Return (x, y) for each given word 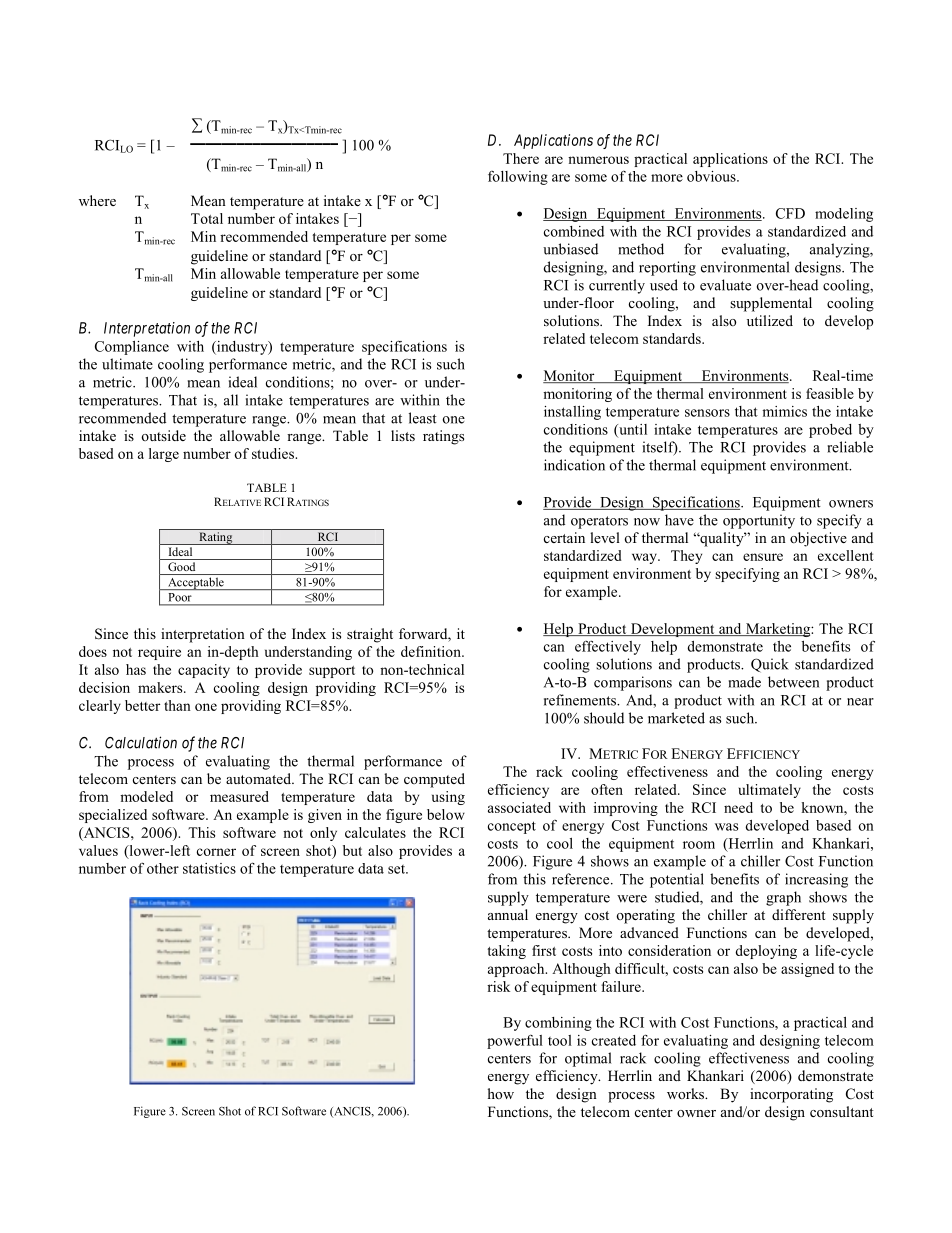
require (159, 653)
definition (432, 651)
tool (560, 1040)
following (518, 178)
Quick (770, 665)
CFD (790, 213)
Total (207, 218)
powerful (515, 1041)
